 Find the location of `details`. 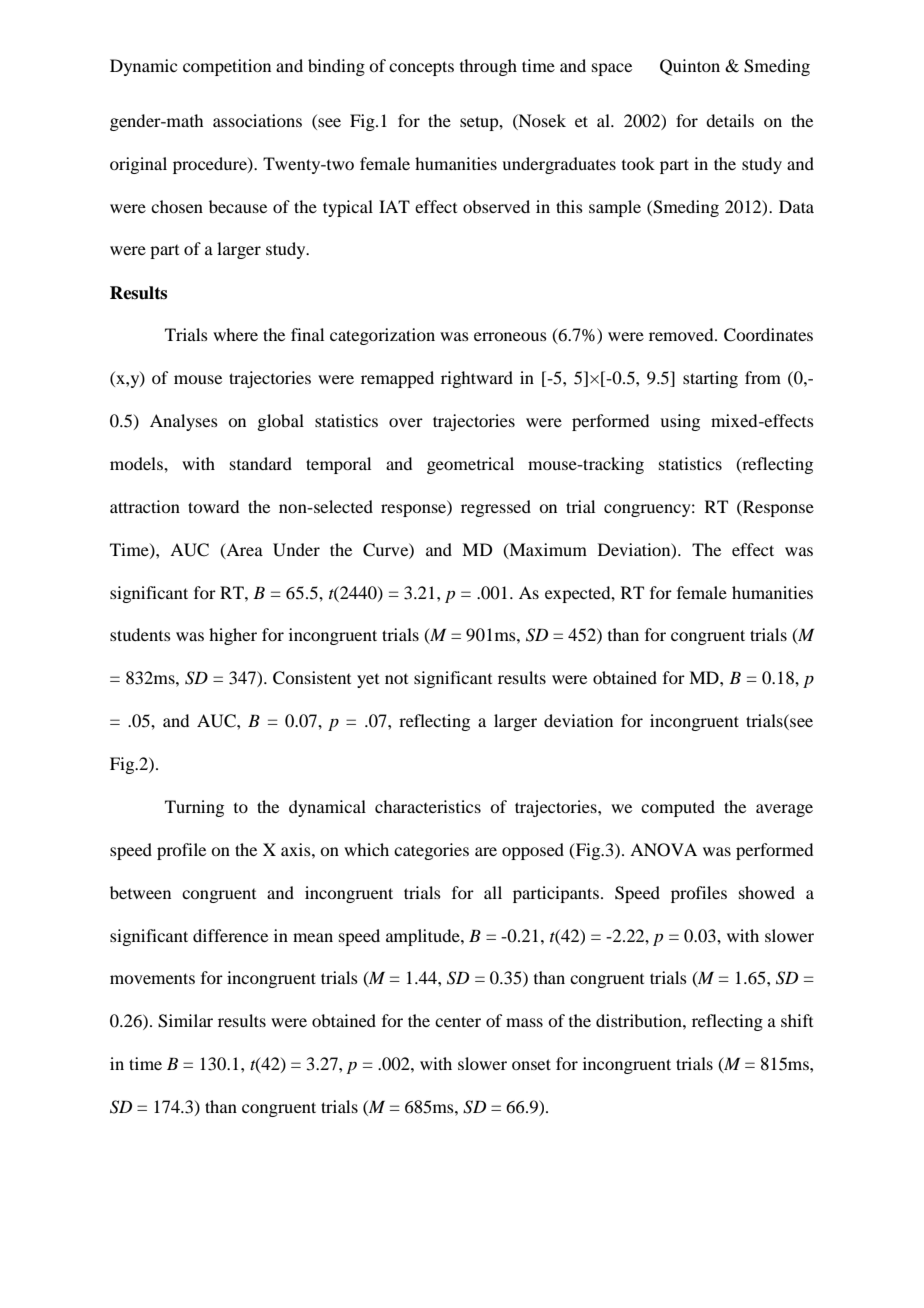

details is located at coordinates (730, 120).
